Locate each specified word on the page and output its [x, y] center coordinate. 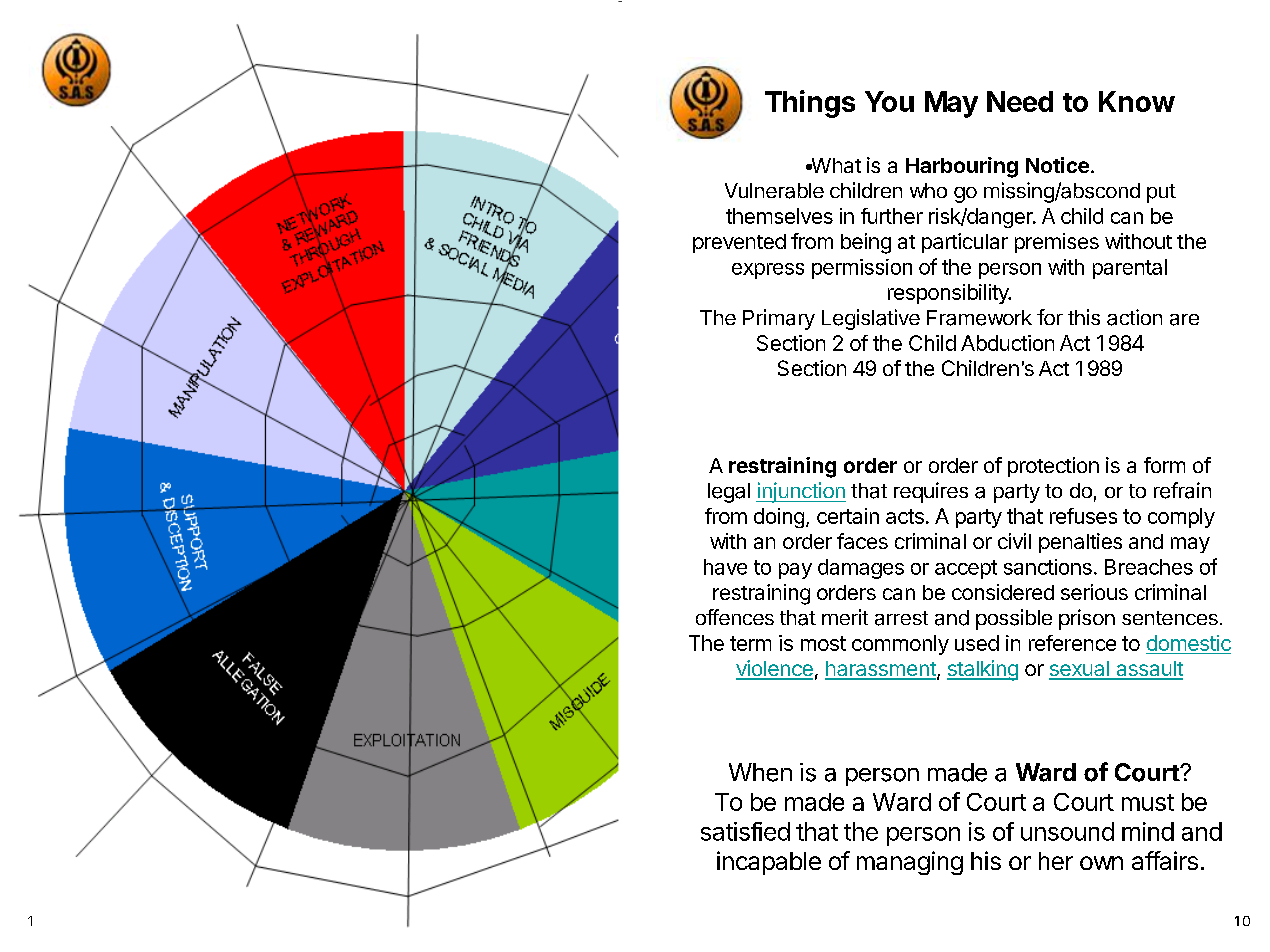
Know [1137, 101]
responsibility [949, 294]
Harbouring [962, 167]
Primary [779, 319]
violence [774, 669]
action [1134, 317]
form [1164, 465]
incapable [769, 863]
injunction [801, 492]
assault [1148, 670]
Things [810, 104]
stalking [982, 670]
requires [931, 492]
